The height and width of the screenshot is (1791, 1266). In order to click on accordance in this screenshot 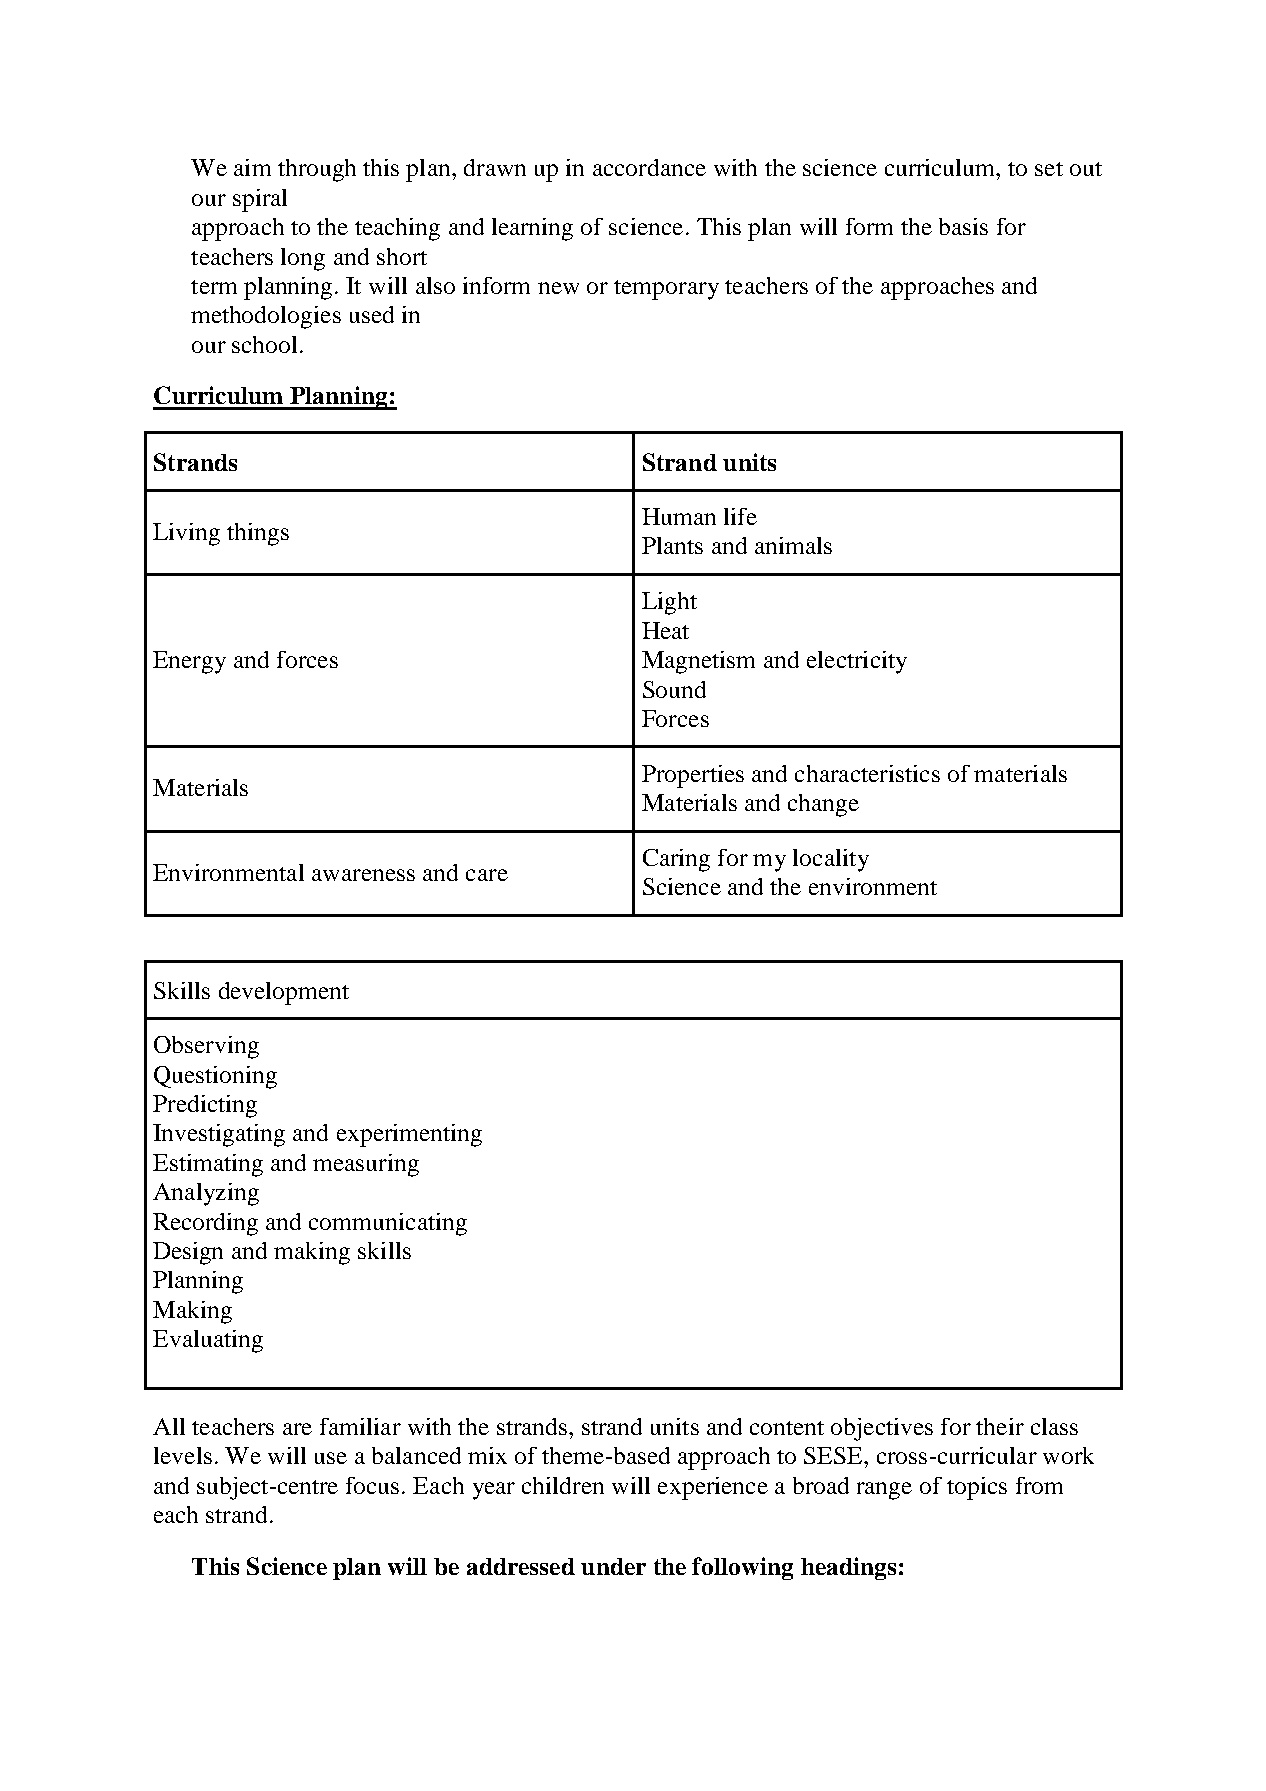, I will do `click(649, 167)`.
